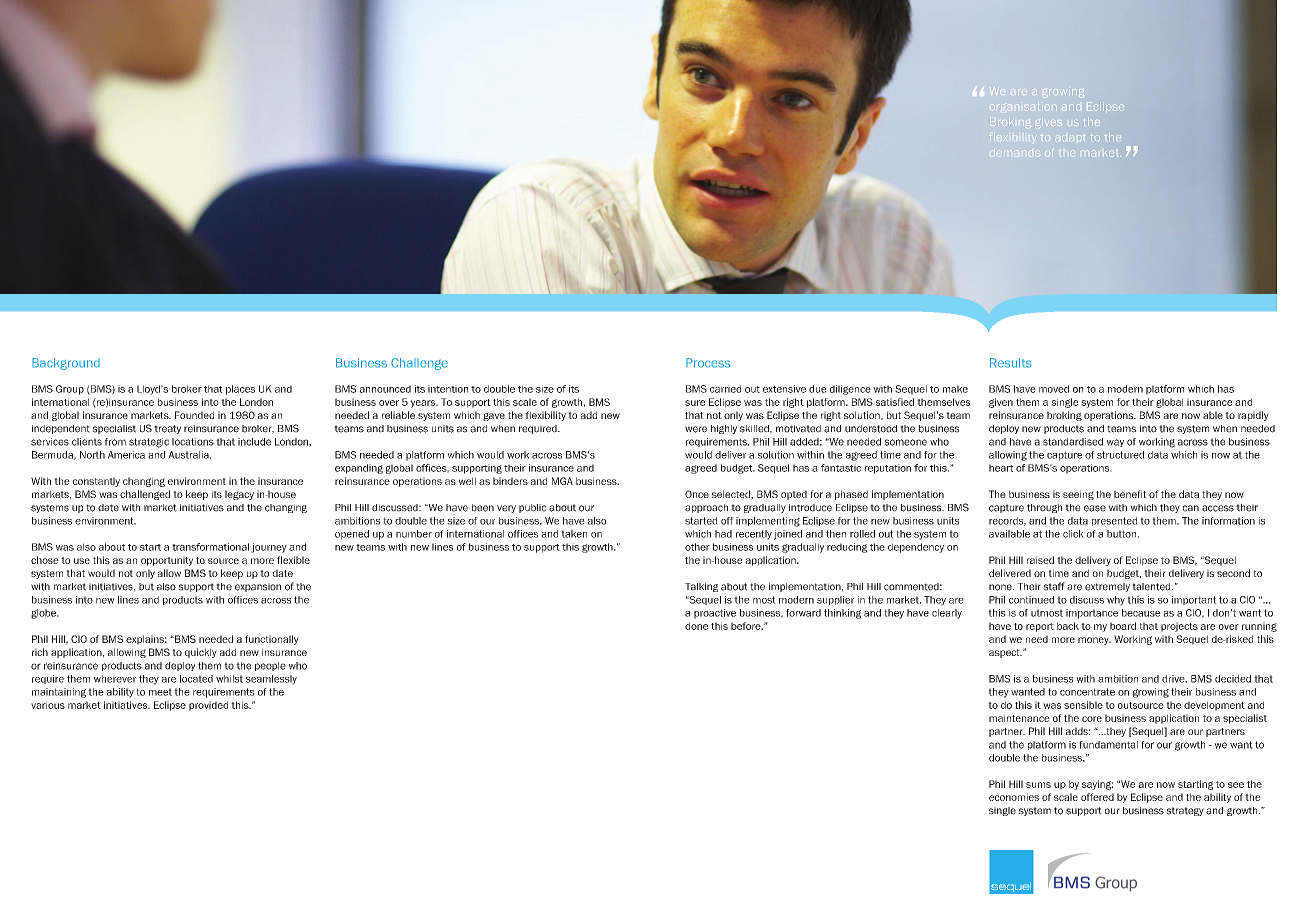 This screenshot has height=924, width=1308. I want to click on provided, so click(208, 706).
